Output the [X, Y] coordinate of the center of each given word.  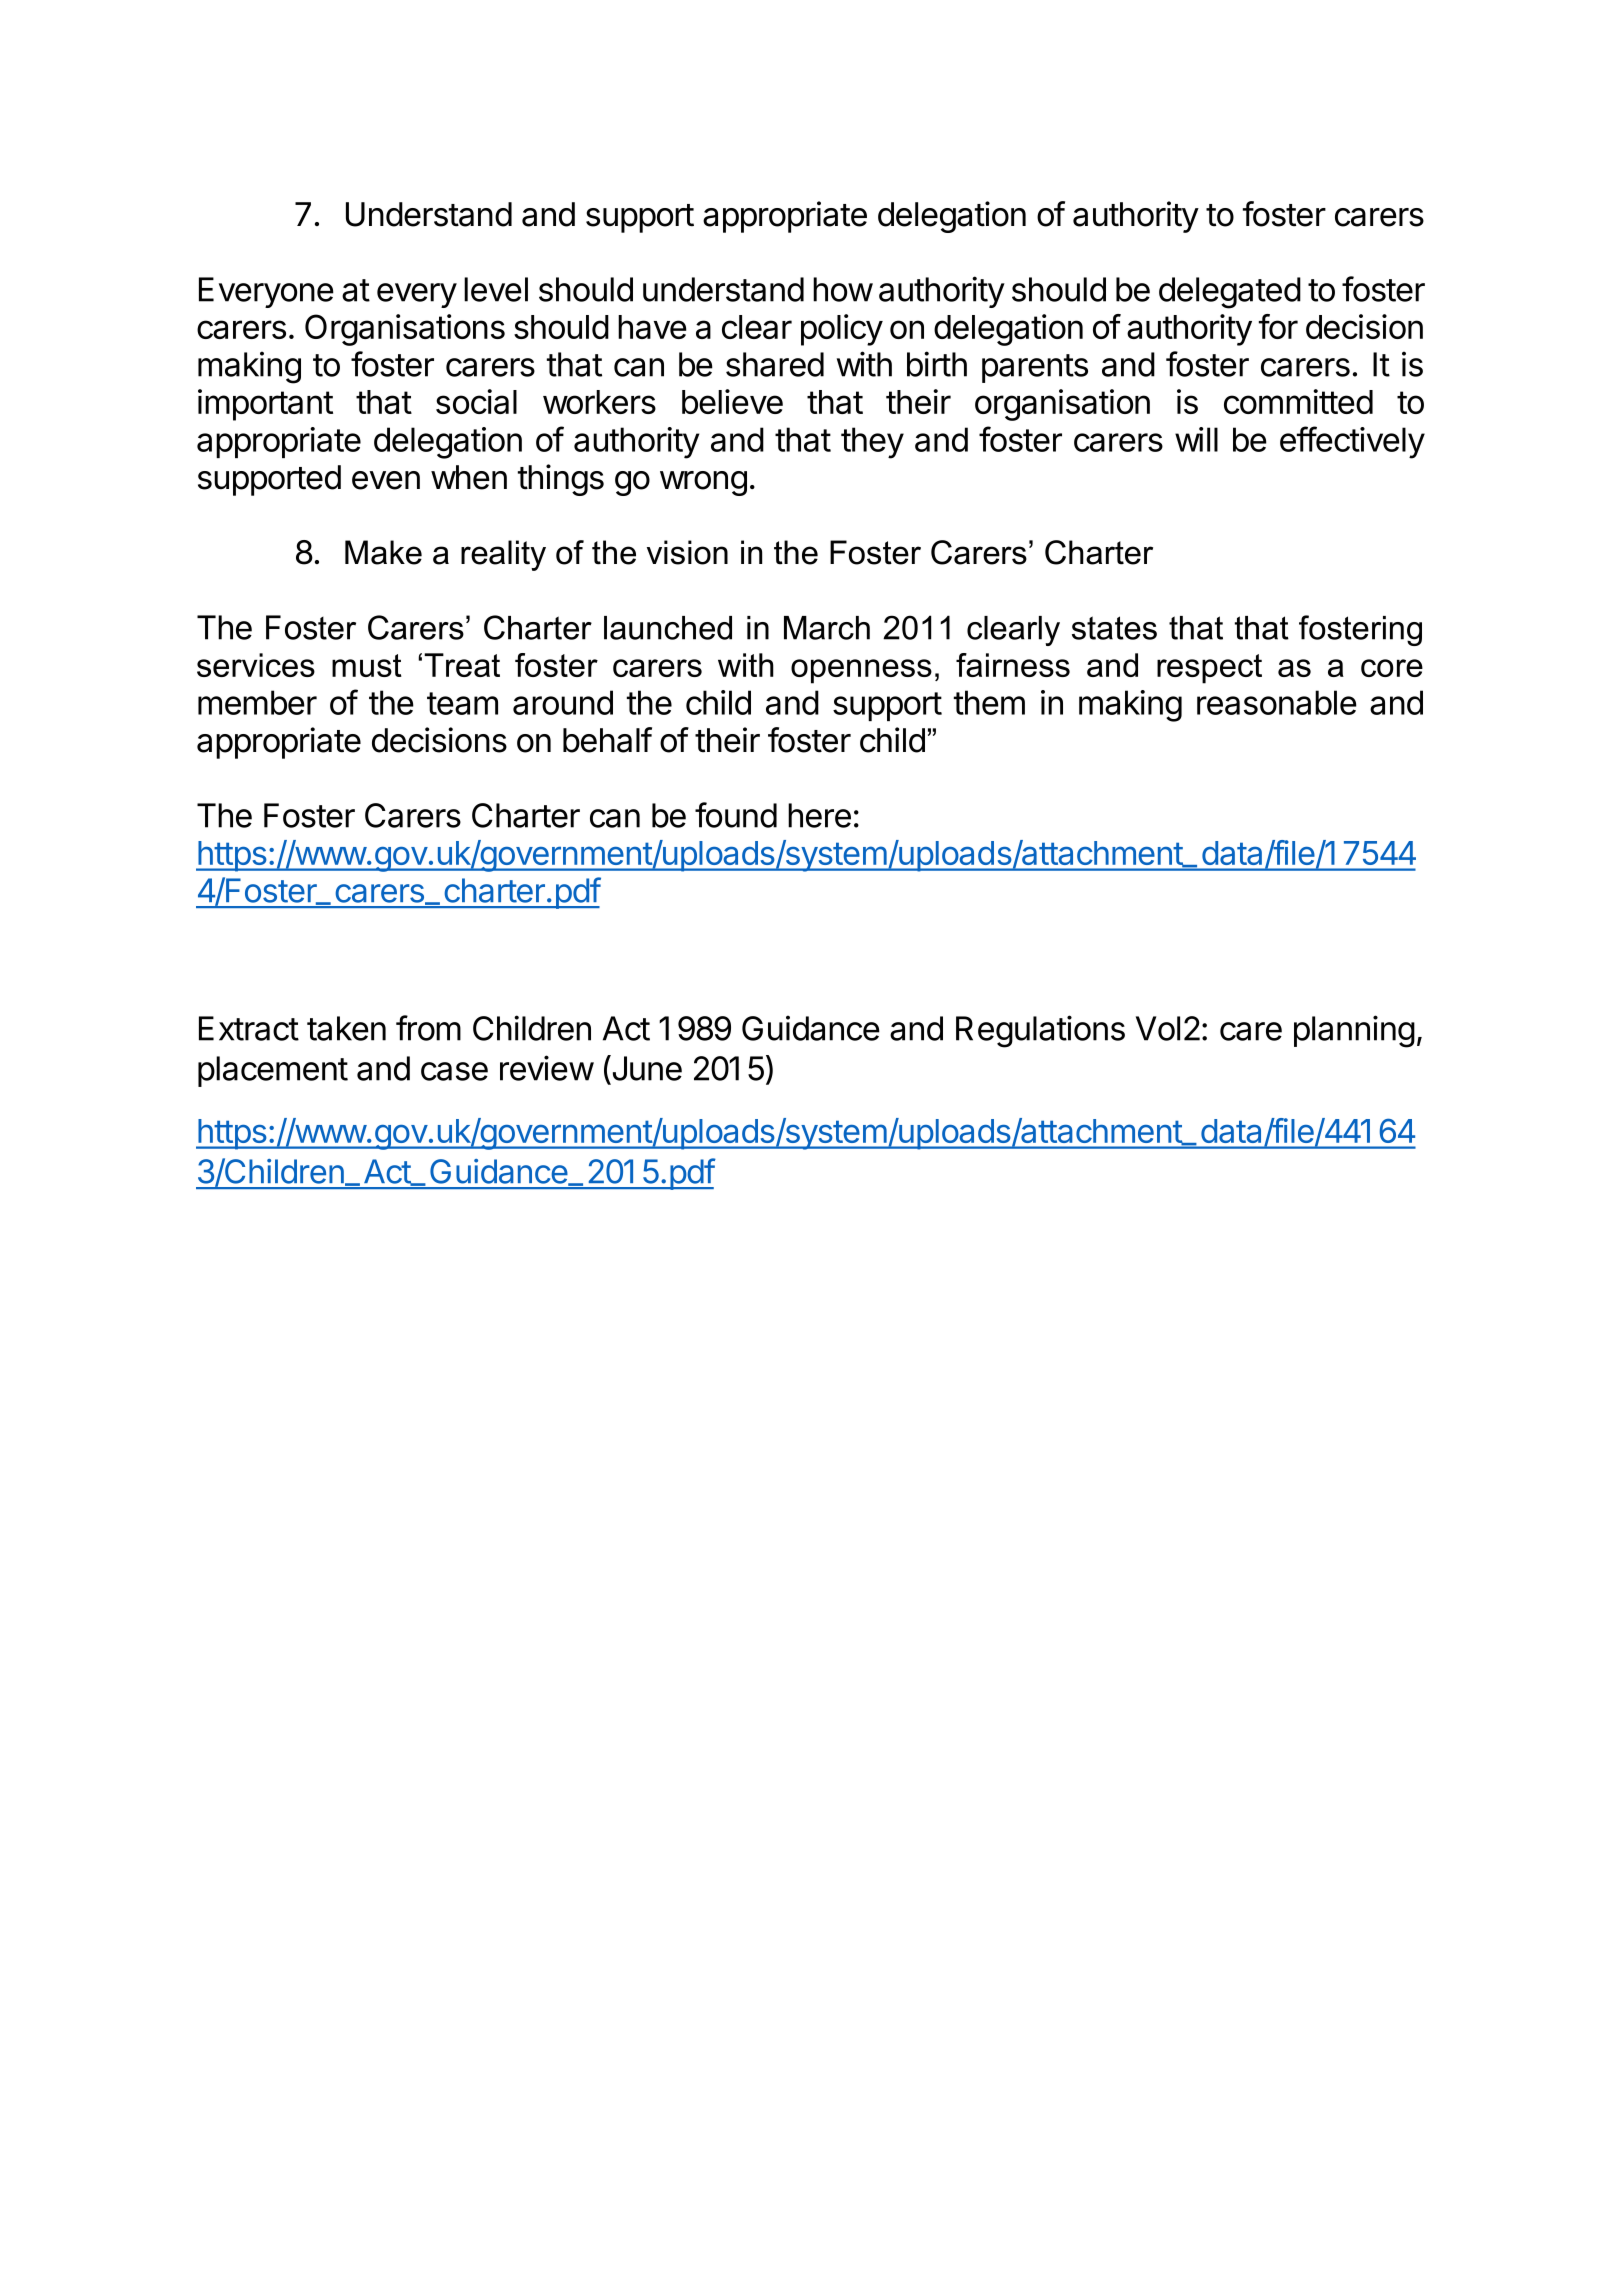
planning [1354, 1031]
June [646, 1069]
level [496, 289]
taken [346, 1028]
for [1278, 326]
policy [842, 330]
